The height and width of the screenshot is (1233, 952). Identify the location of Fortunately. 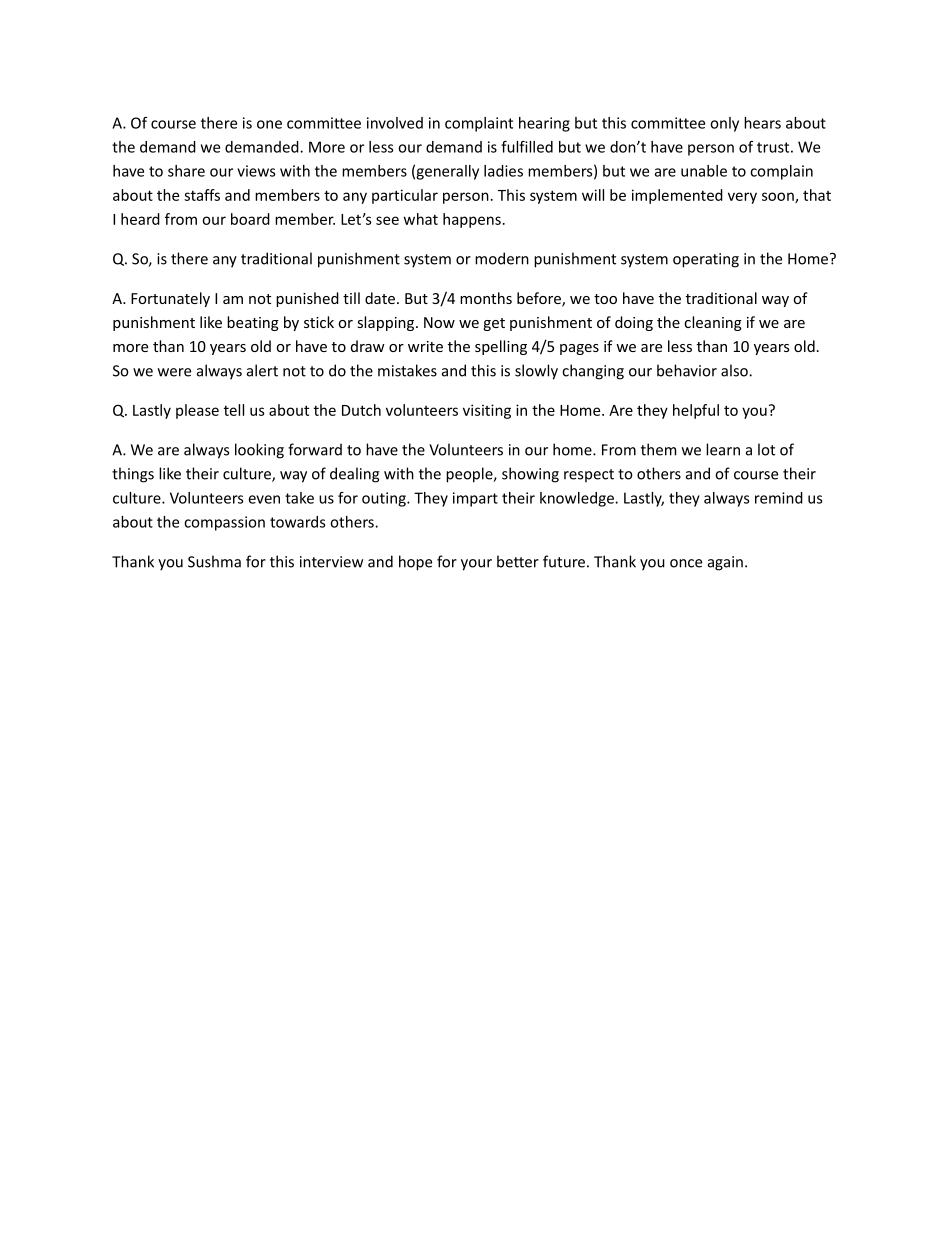
(170, 299).
